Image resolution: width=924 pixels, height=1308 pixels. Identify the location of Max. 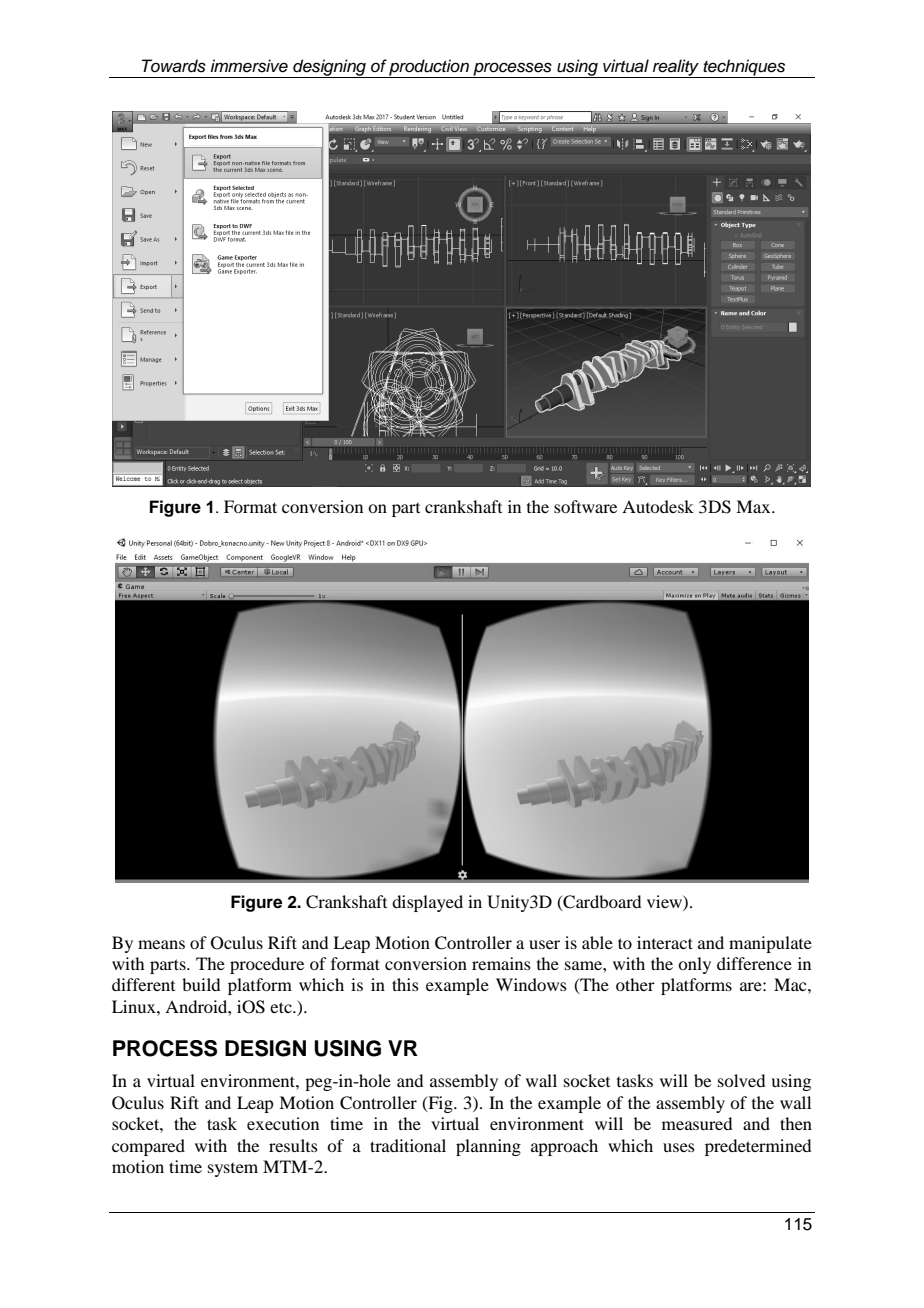
(754, 506).
